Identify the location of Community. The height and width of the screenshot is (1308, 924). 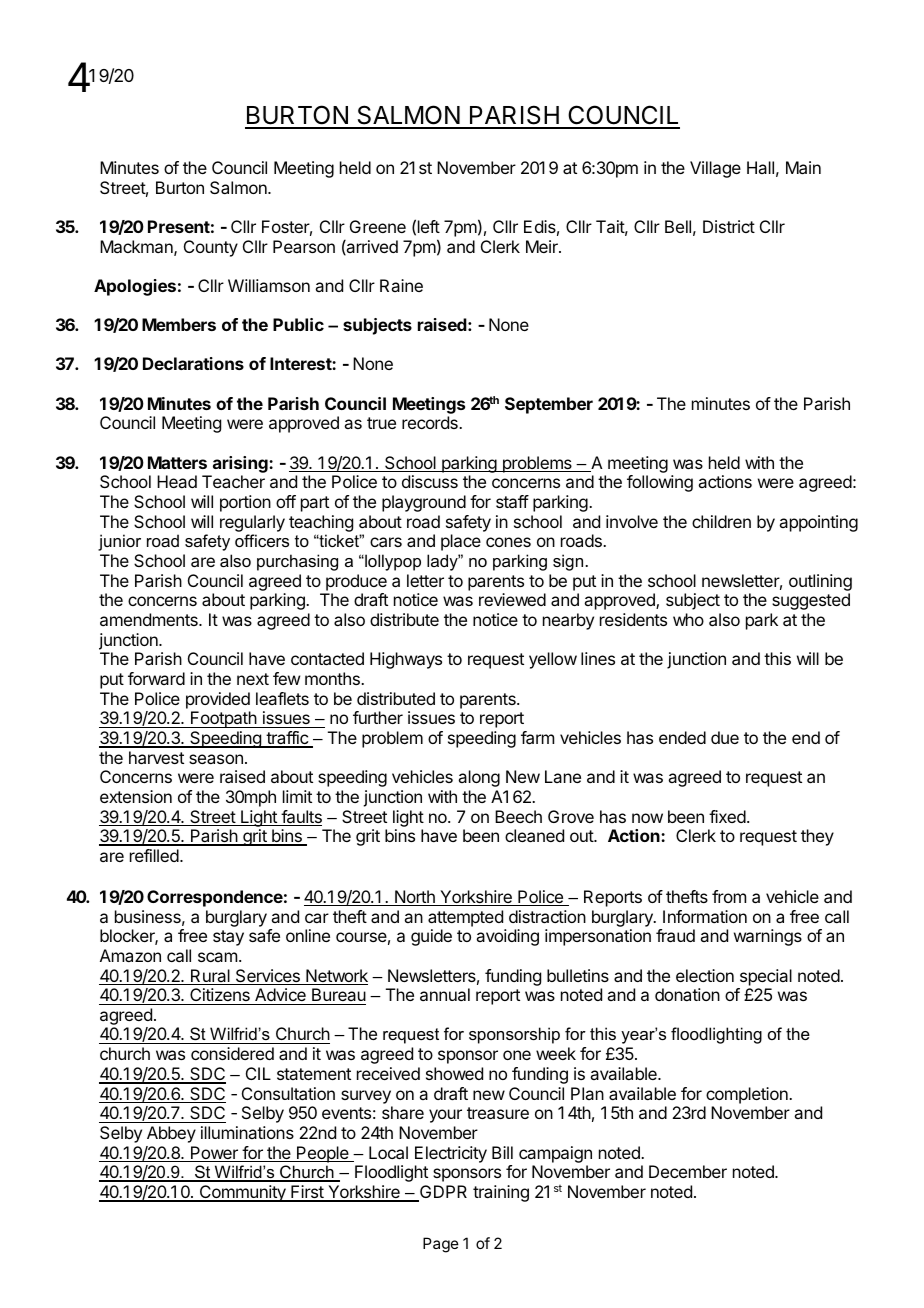
(242, 1193).
